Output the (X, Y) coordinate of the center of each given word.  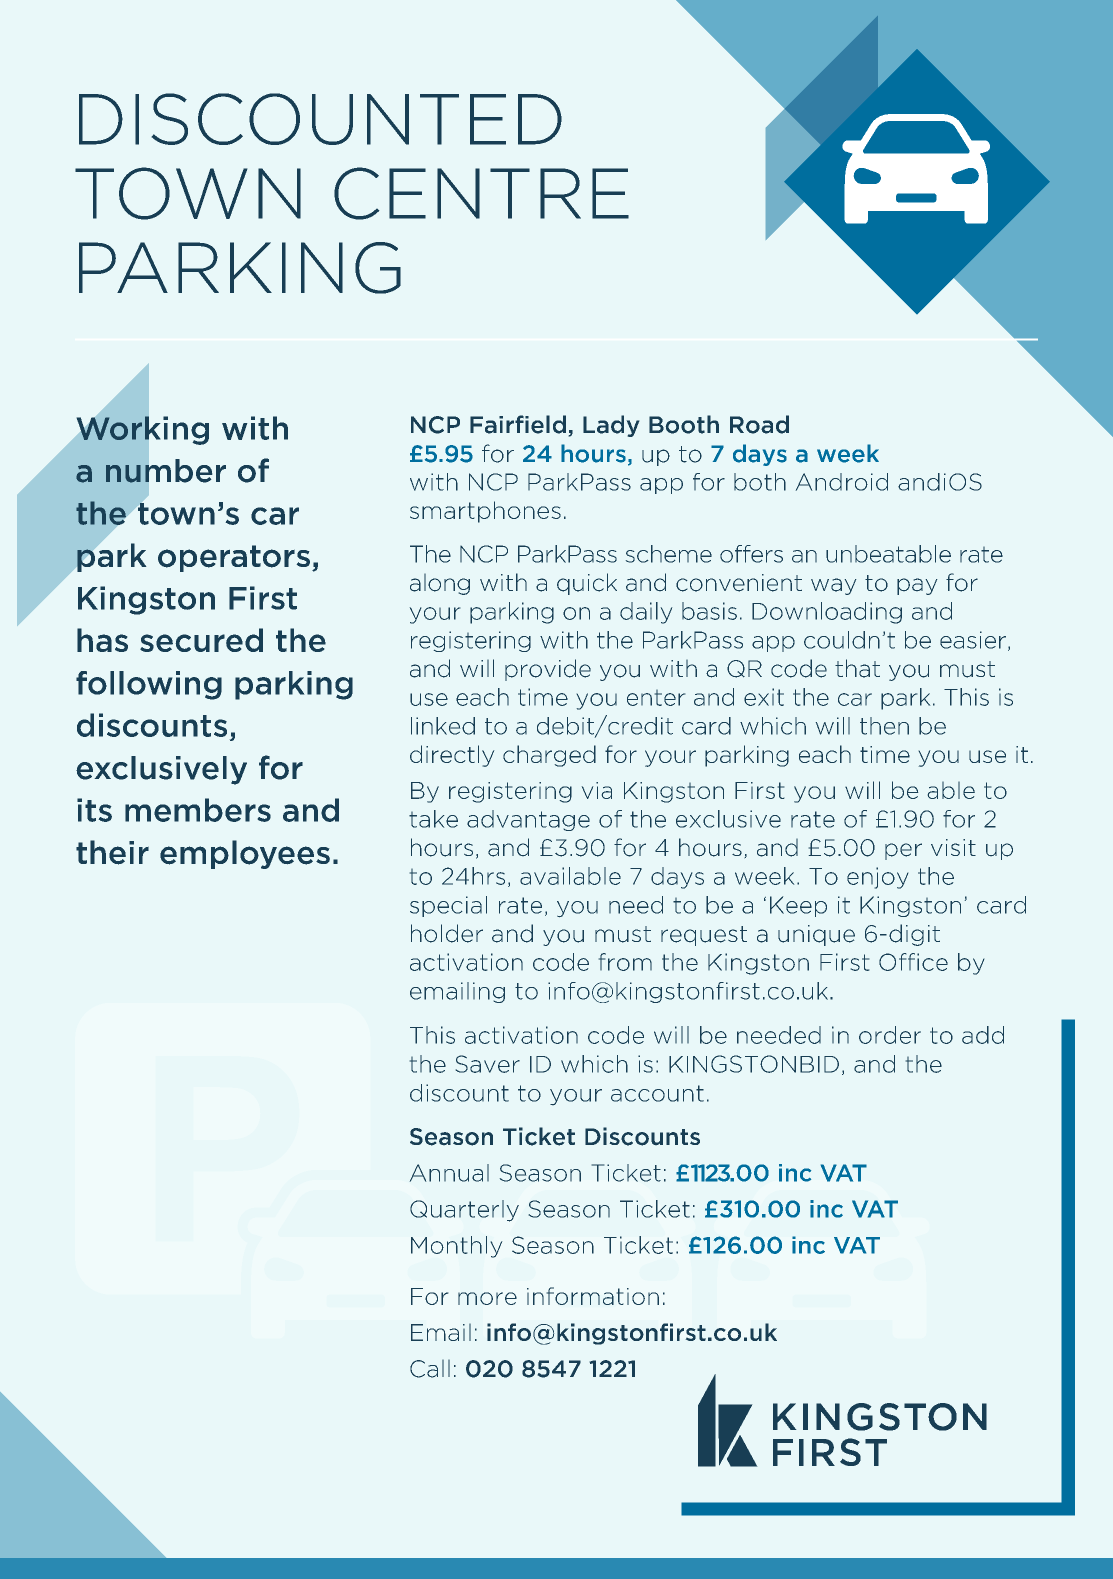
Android (842, 482)
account (657, 1093)
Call (430, 1369)
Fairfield (518, 424)
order (890, 1035)
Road (759, 424)
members (198, 810)
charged (549, 756)
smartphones (485, 512)
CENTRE (481, 193)
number (166, 471)
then (884, 726)
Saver (488, 1064)
